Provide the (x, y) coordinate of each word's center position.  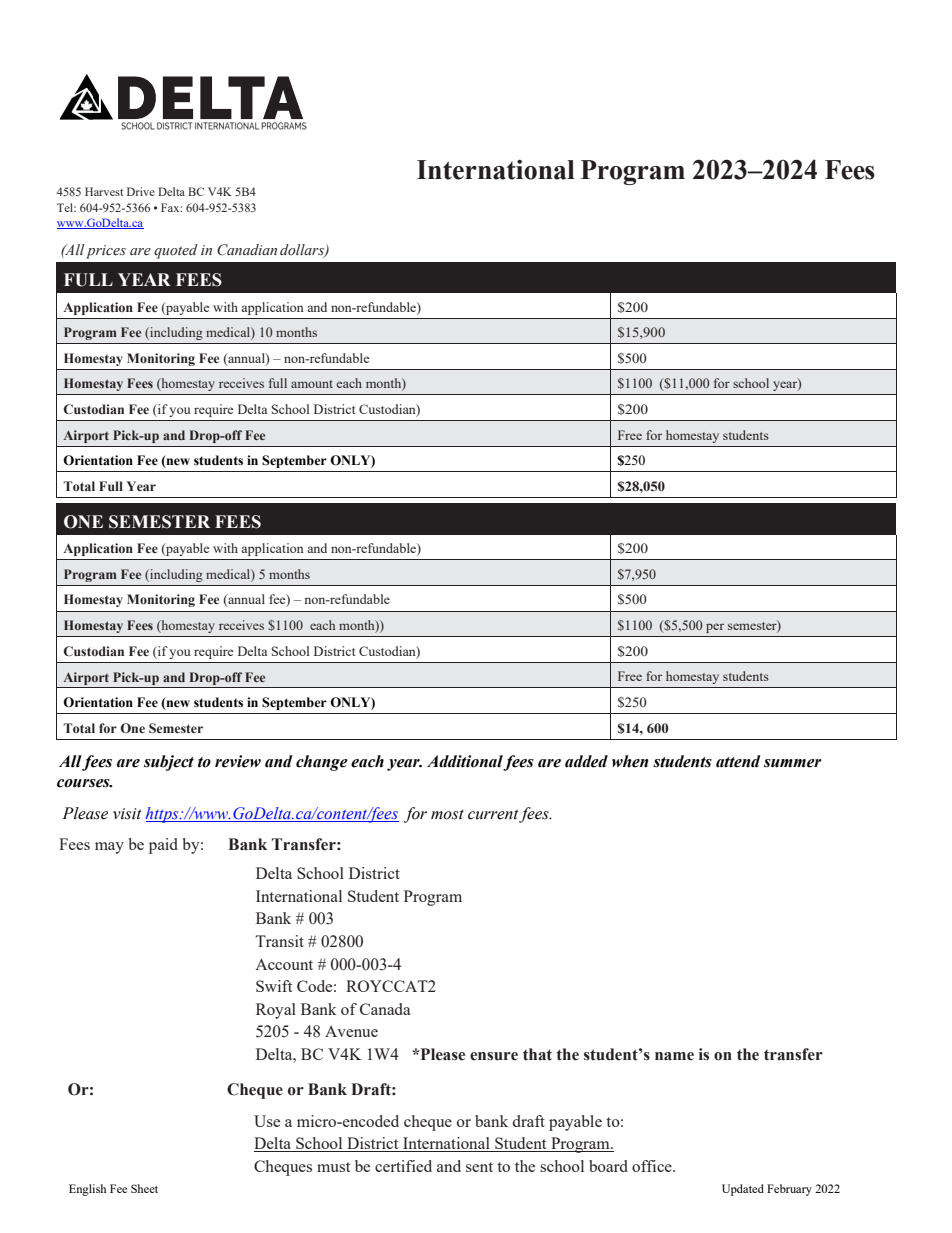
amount (312, 384)
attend (738, 761)
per (715, 628)
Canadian (247, 250)
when (630, 761)
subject (169, 763)
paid (163, 846)
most (447, 814)
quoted (176, 251)
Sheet (144, 1188)
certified (403, 1166)
